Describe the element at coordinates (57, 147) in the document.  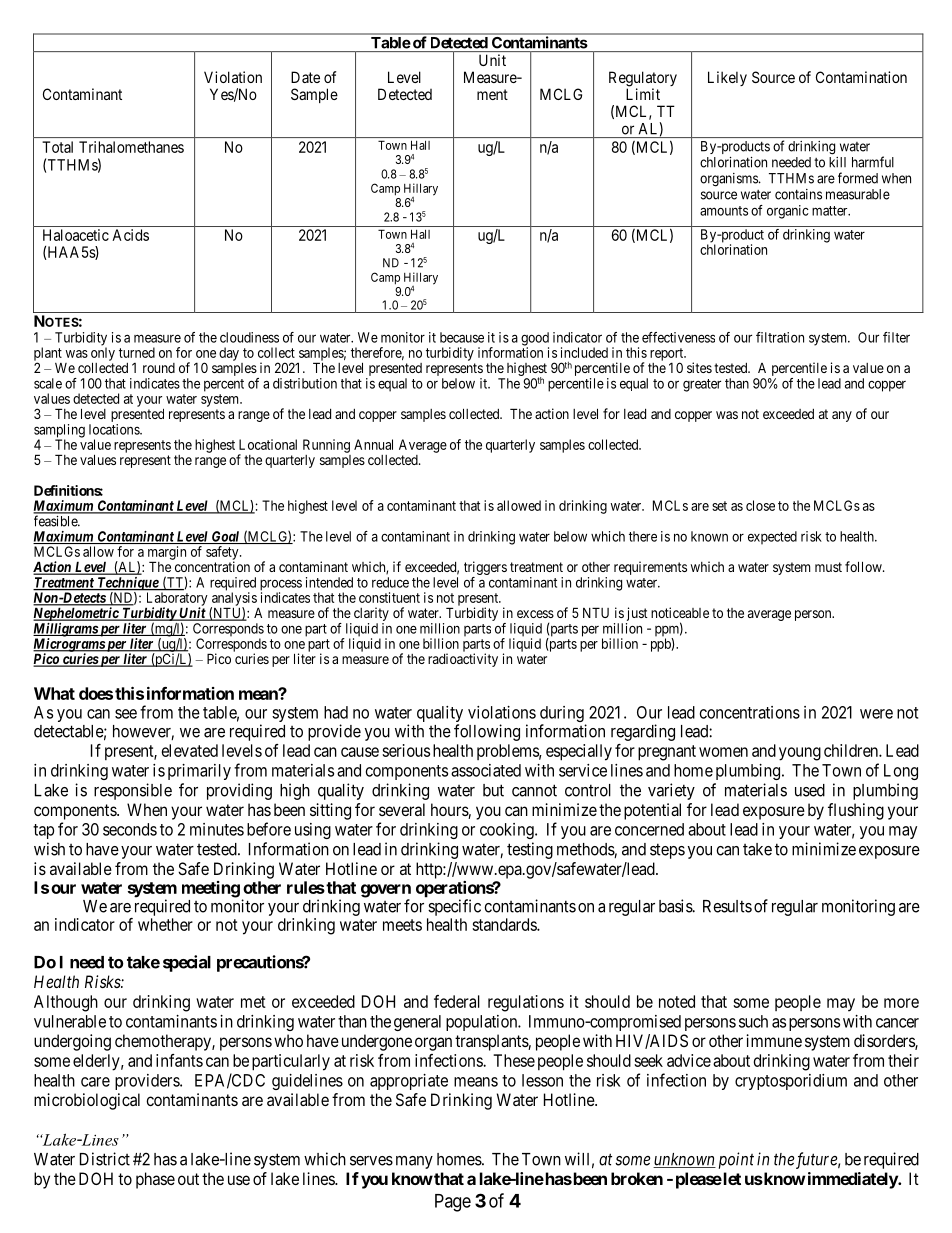
I see `Total` at that location.
